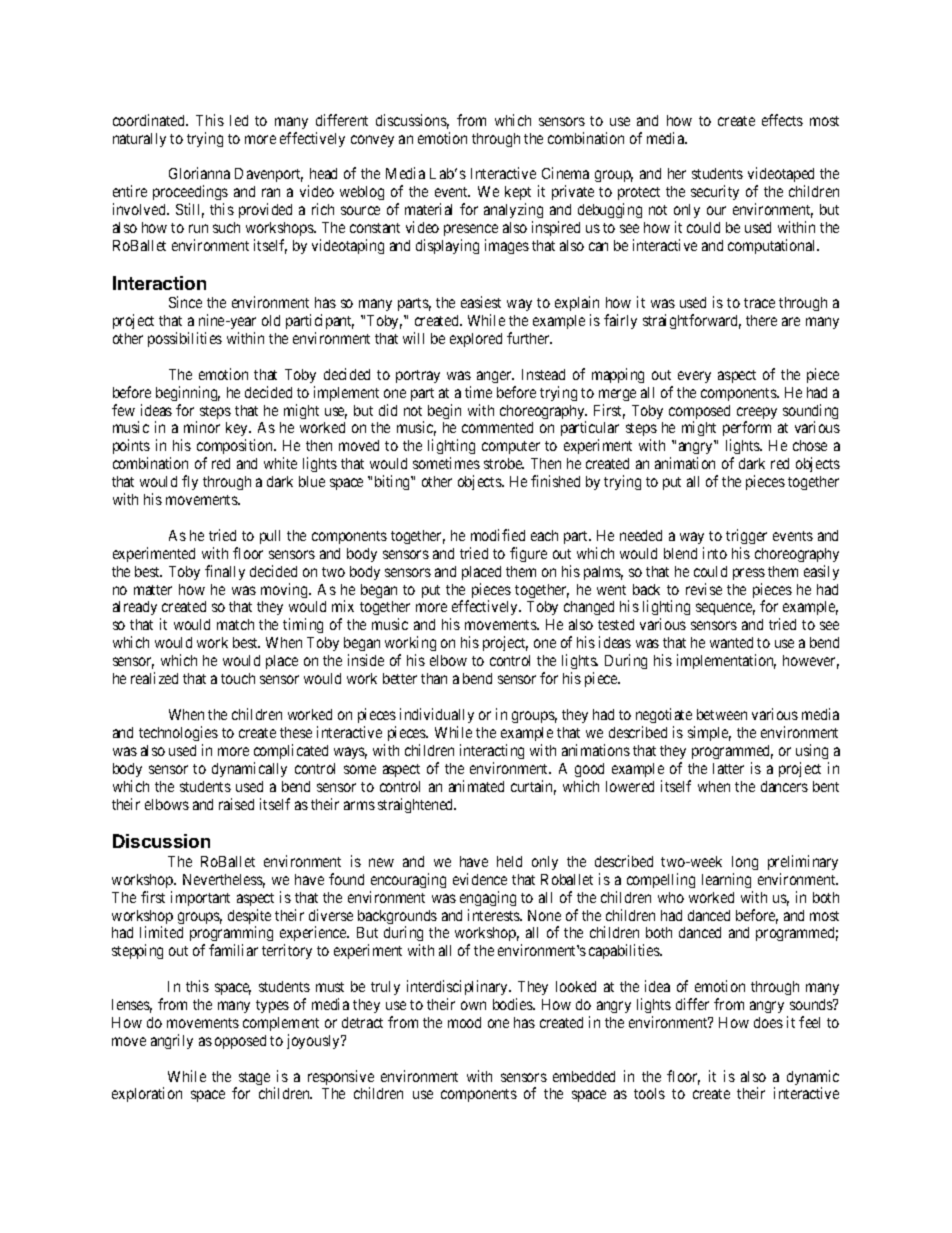  What do you see at coordinates (178, 733) in the screenshot?
I see `technologies` at bounding box center [178, 733].
